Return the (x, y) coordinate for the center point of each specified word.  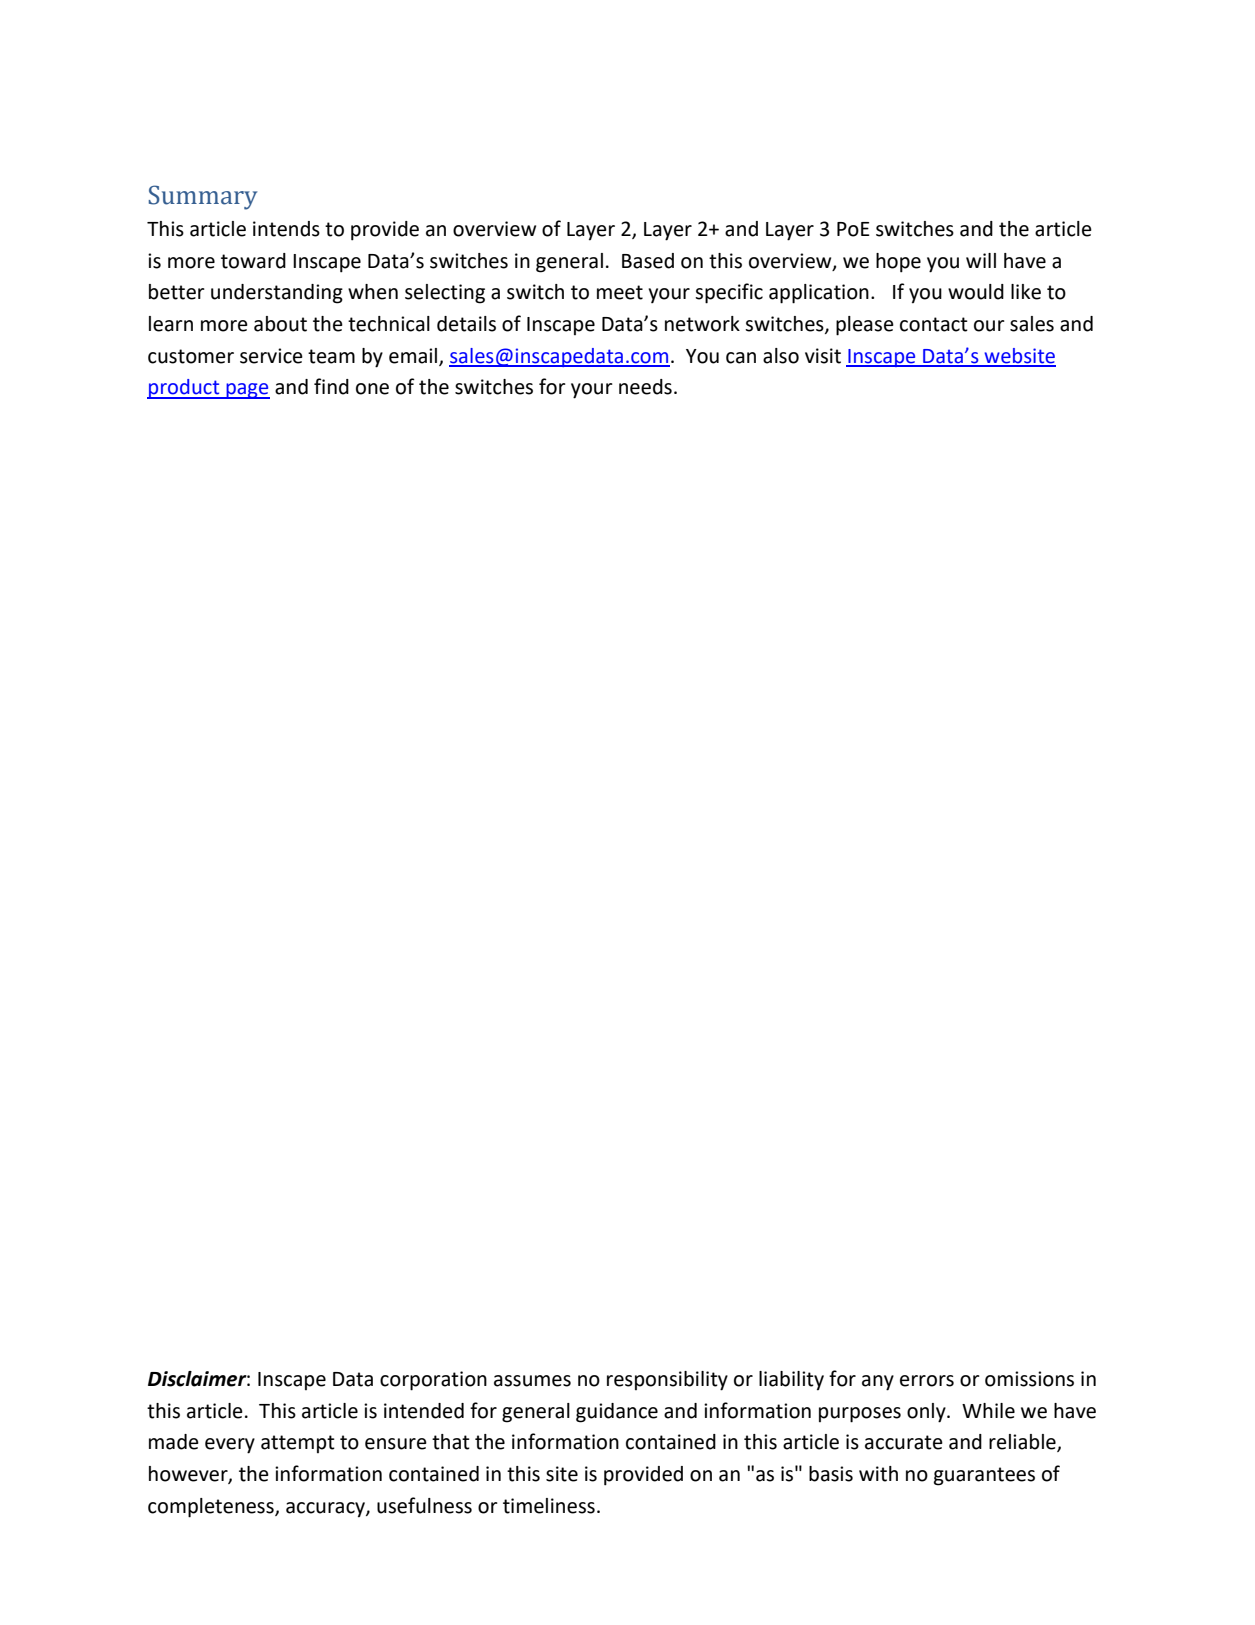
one (372, 389)
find (331, 386)
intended (424, 1411)
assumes (532, 1381)
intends (286, 229)
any (878, 1383)
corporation (433, 1381)
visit (823, 356)
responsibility (667, 1381)
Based (648, 261)
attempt (298, 1444)
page (247, 391)
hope (898, 263)
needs (645, 387)
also (781, 356)
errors (927, 1381)
